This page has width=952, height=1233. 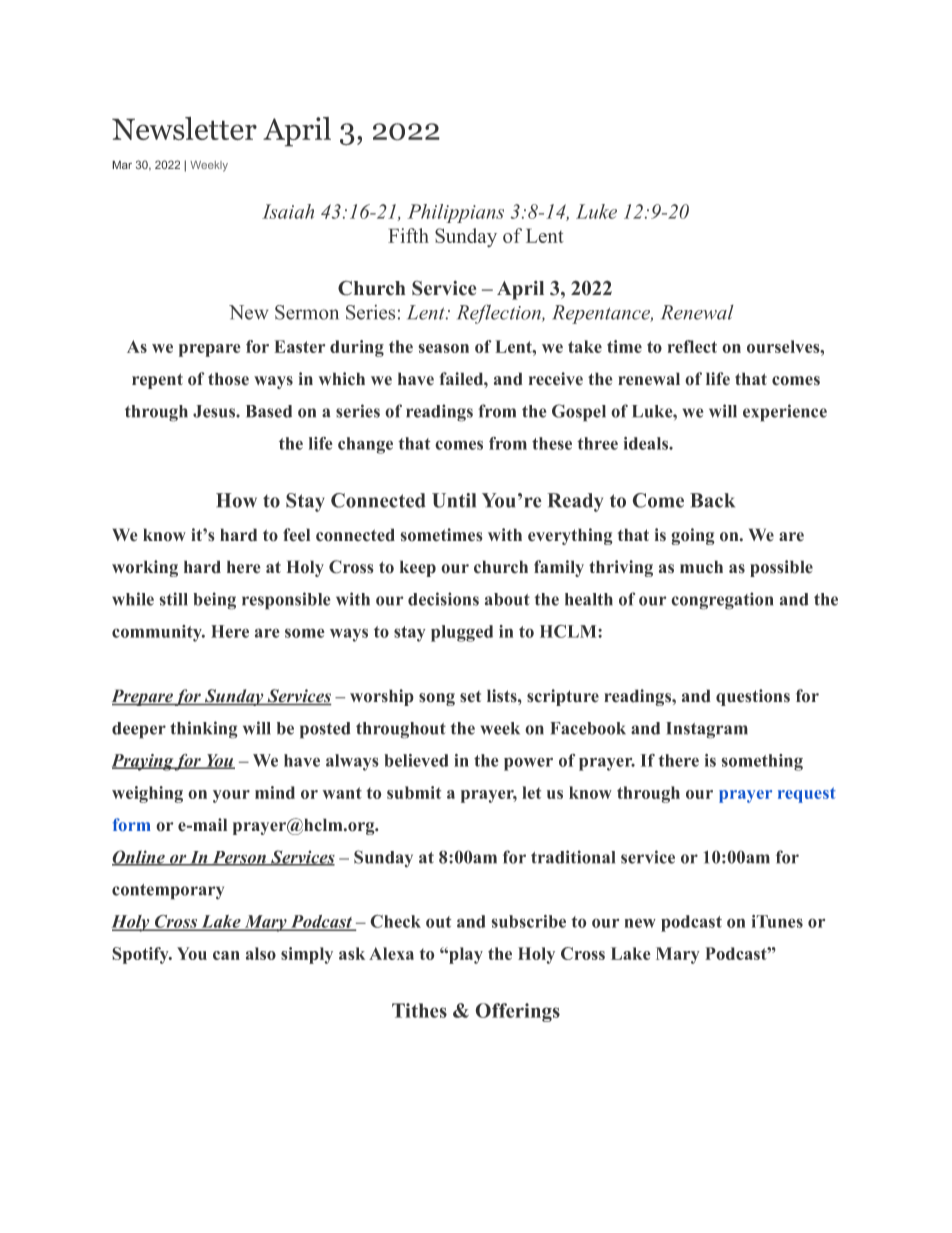 I want to click on take, so click(x=585, y=346).
